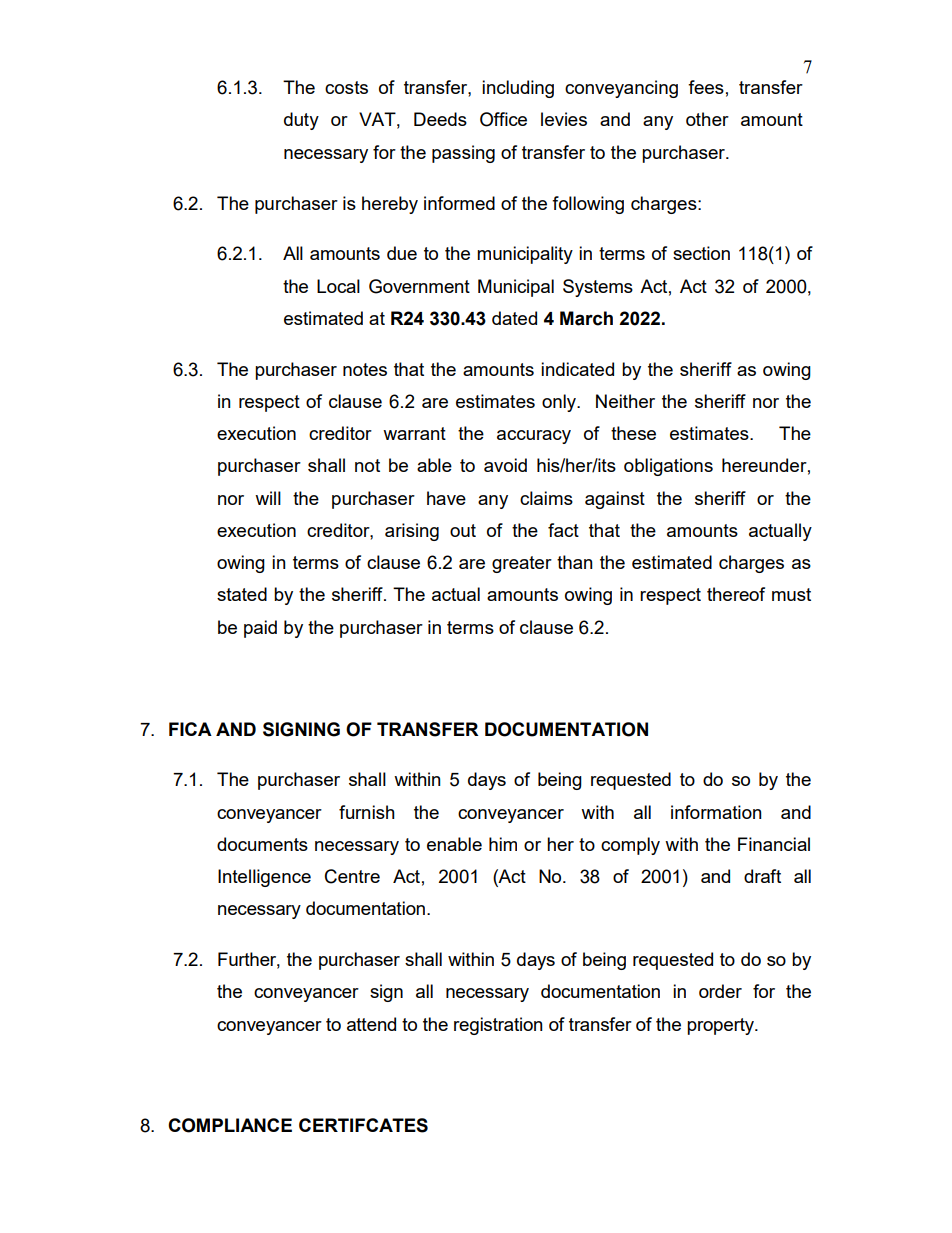  I want to click on other, so click(707, 119).
